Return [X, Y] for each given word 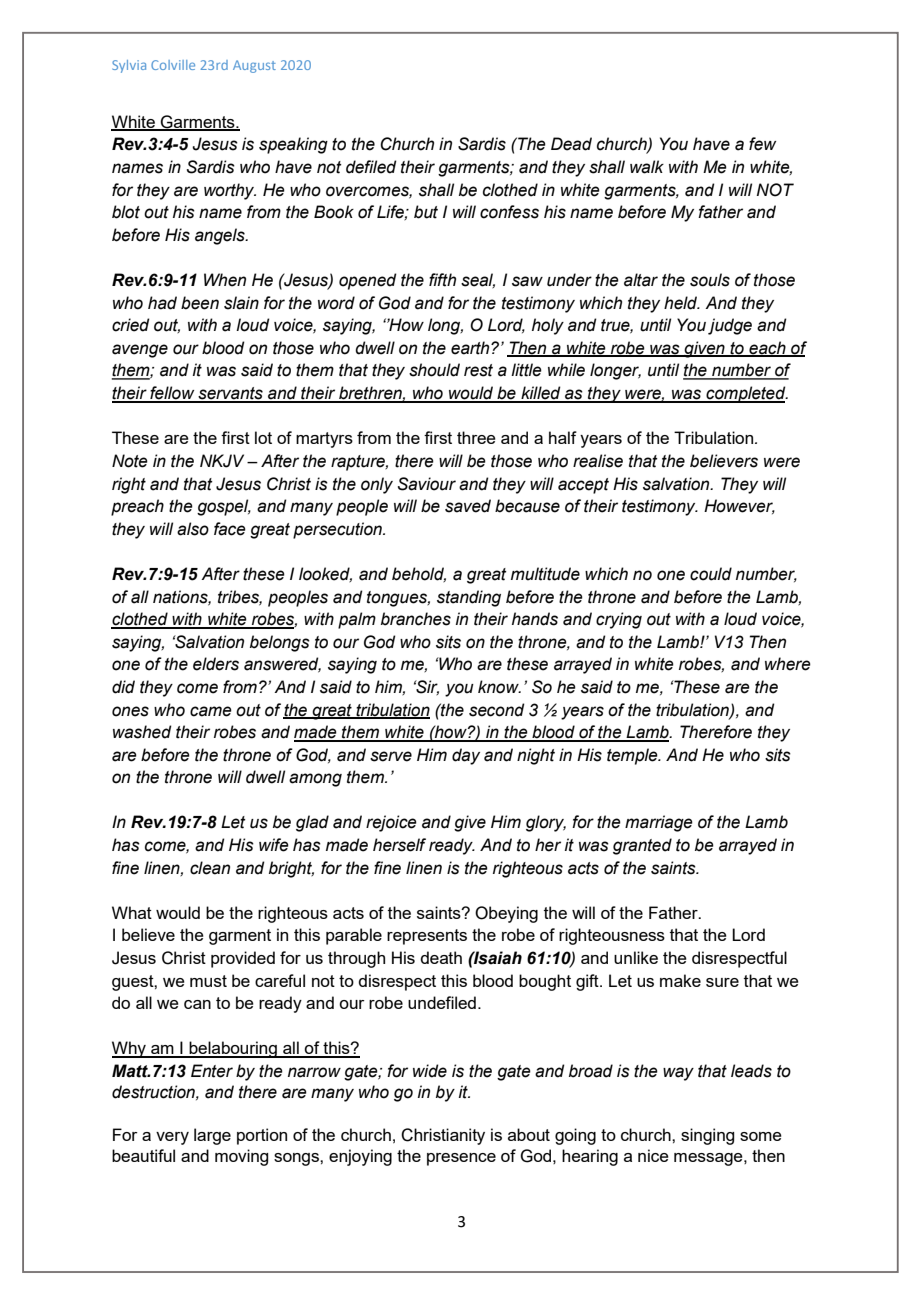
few [762, 144]
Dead [571, 144]
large [212, 1136]
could [711, 574]
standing [469, 598]
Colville [173, 65]
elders [216, 664]
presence [461, 1159]
